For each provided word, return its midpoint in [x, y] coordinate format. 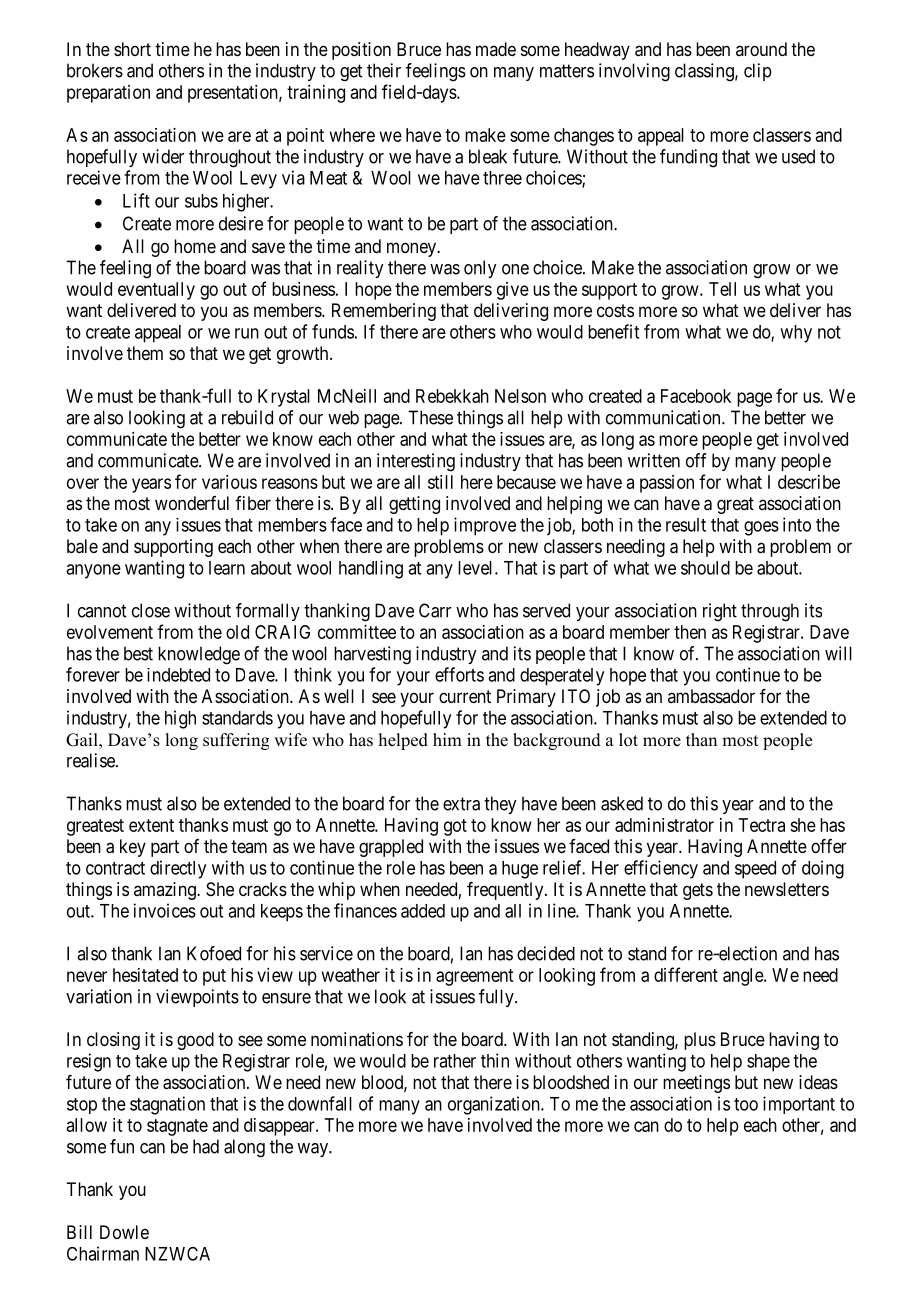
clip [758, 72]
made [496, 49]
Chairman [103, 1253]
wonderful [192, 503]
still [440, 482]
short [132, 49]
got [455, 827]
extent [151, 825]
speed [755, 870]
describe [809, 482]
